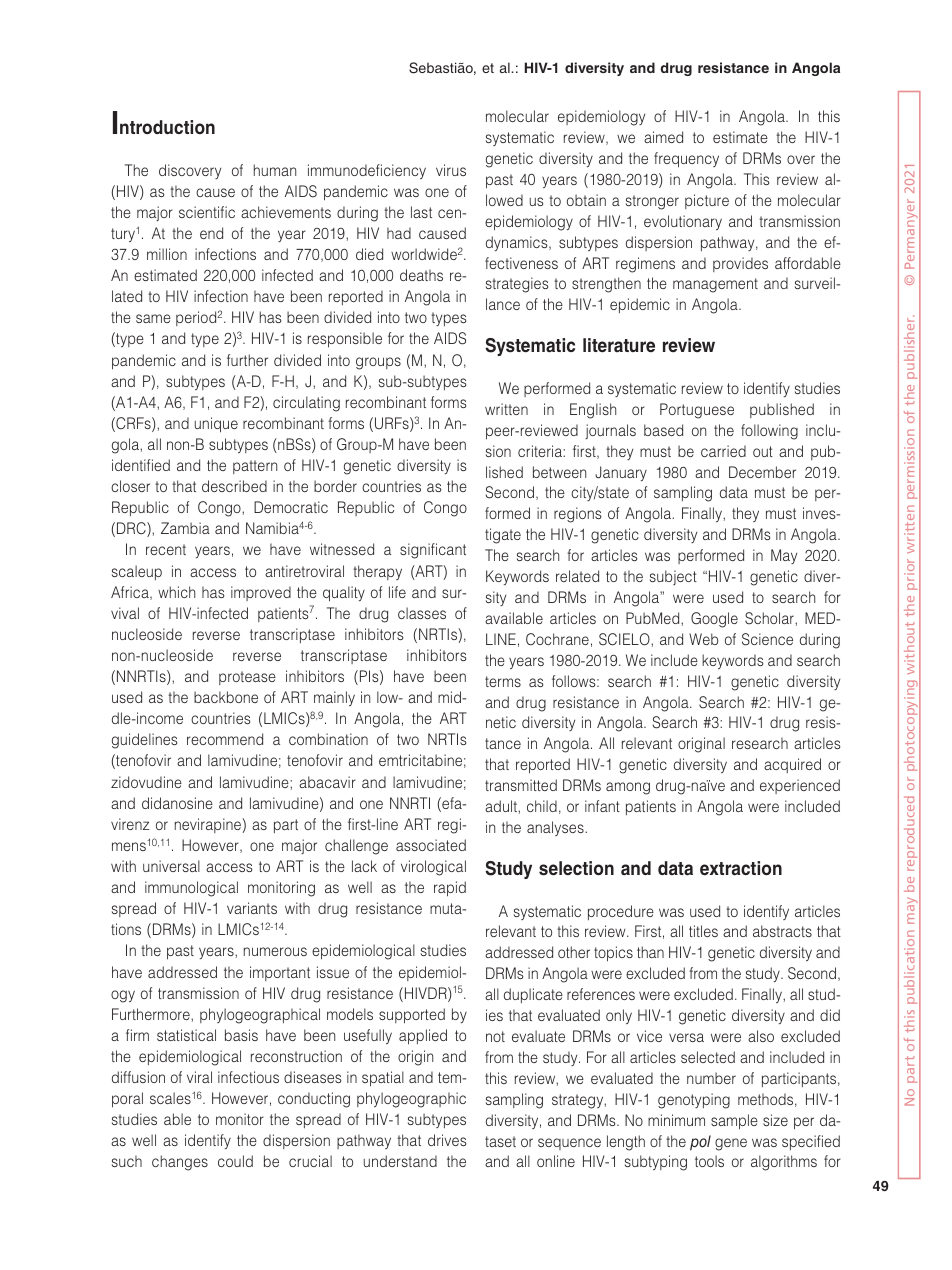 Image resolution: width=952 pixels, height=1270 pixels. Describe the element at coordinates (235, 1161) in the document. I see `could` at that location.
